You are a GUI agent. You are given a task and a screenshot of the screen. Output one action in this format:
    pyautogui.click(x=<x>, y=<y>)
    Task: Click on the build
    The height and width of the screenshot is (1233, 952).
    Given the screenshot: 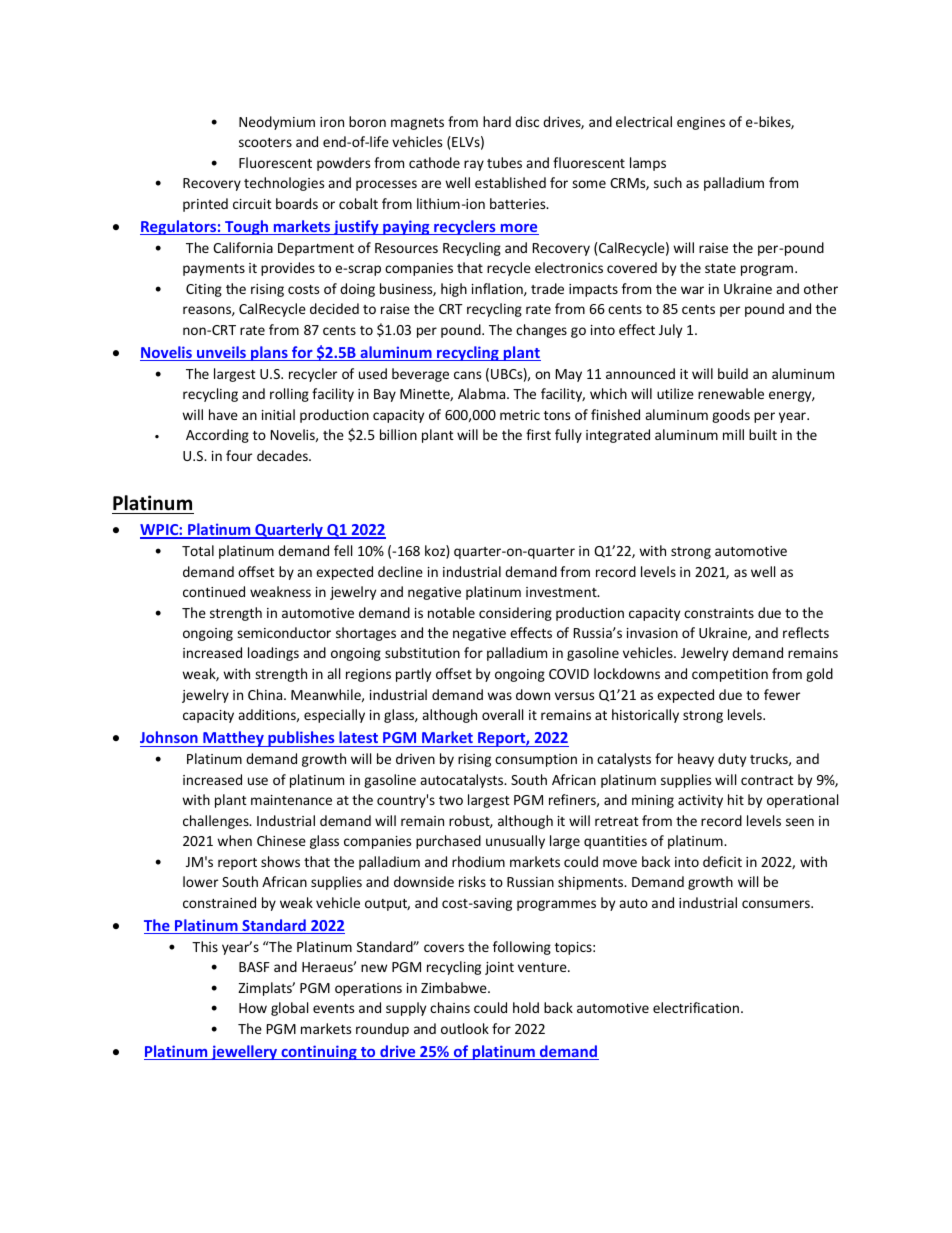 What is the action you would take?
    pyautogui.click(x=733, y=373)
